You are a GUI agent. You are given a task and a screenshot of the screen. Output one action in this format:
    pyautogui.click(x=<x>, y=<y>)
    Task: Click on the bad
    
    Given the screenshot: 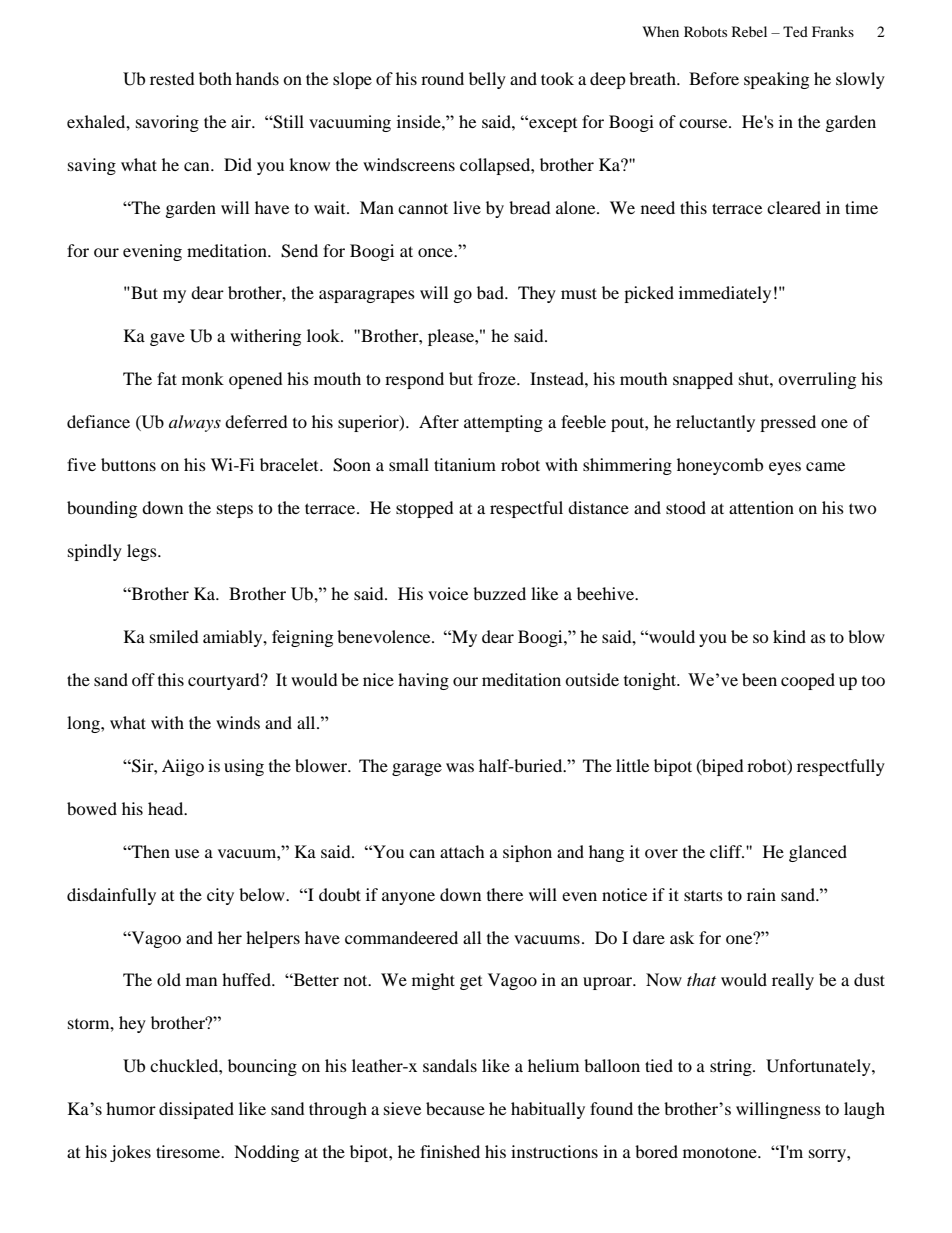 What is the action you would take?
    pyautogui.click(x=491, y=292)
